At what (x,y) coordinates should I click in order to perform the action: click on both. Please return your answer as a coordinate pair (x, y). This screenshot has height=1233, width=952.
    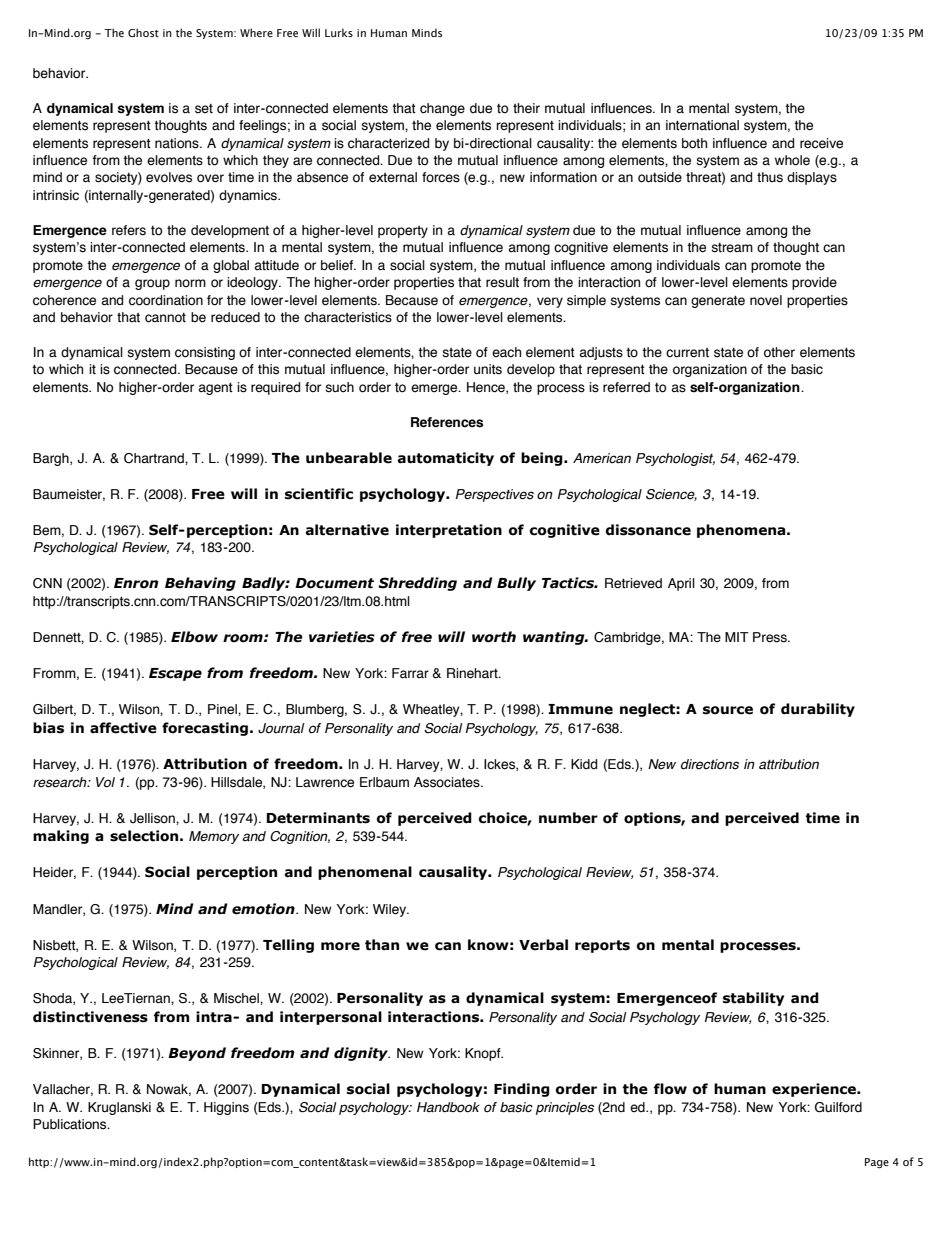
    Looking at the image, I should click on (694, 143).
